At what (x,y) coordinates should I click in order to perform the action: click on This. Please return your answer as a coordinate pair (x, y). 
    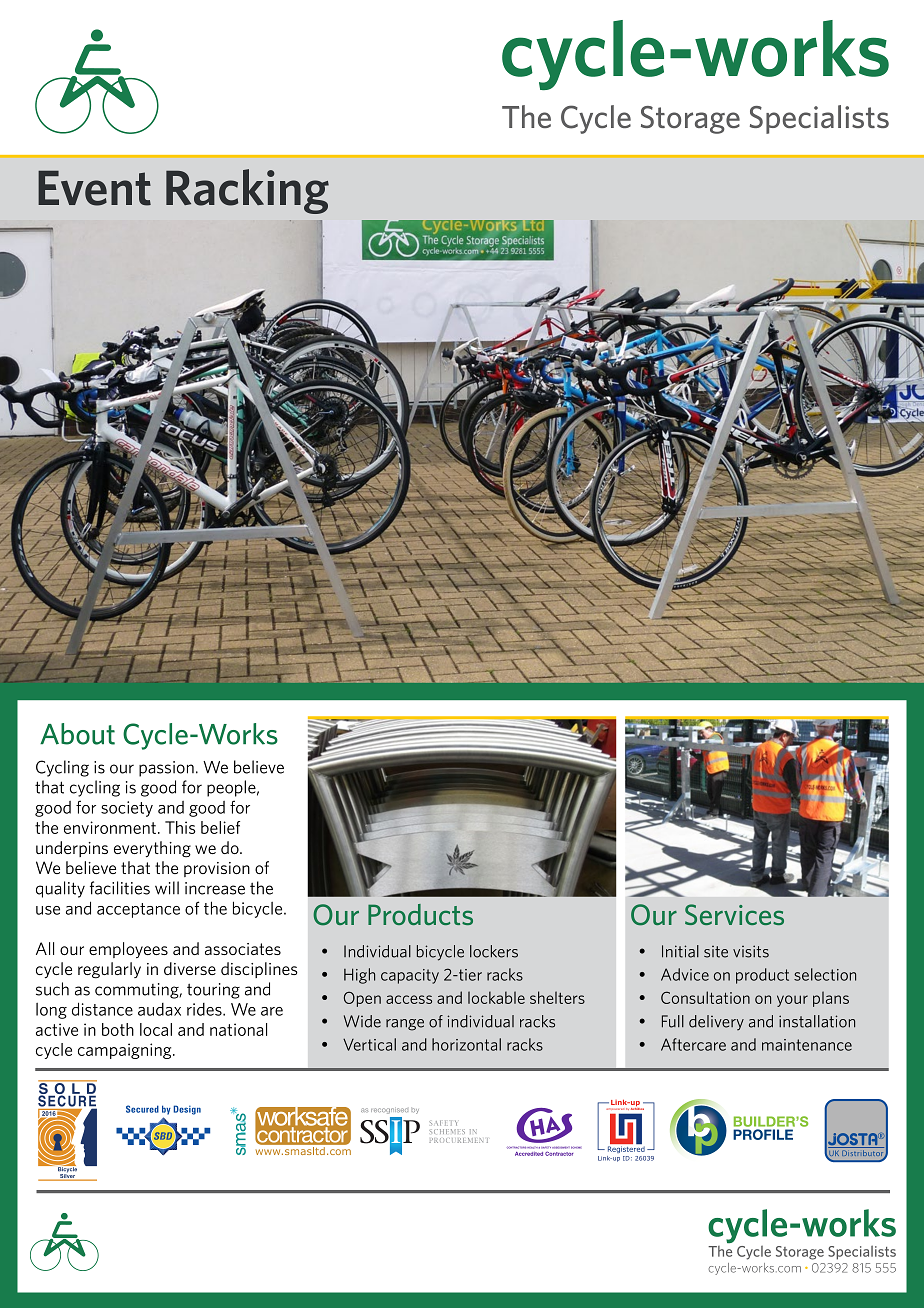
    Looking at the image, I should click on (180, 827).
